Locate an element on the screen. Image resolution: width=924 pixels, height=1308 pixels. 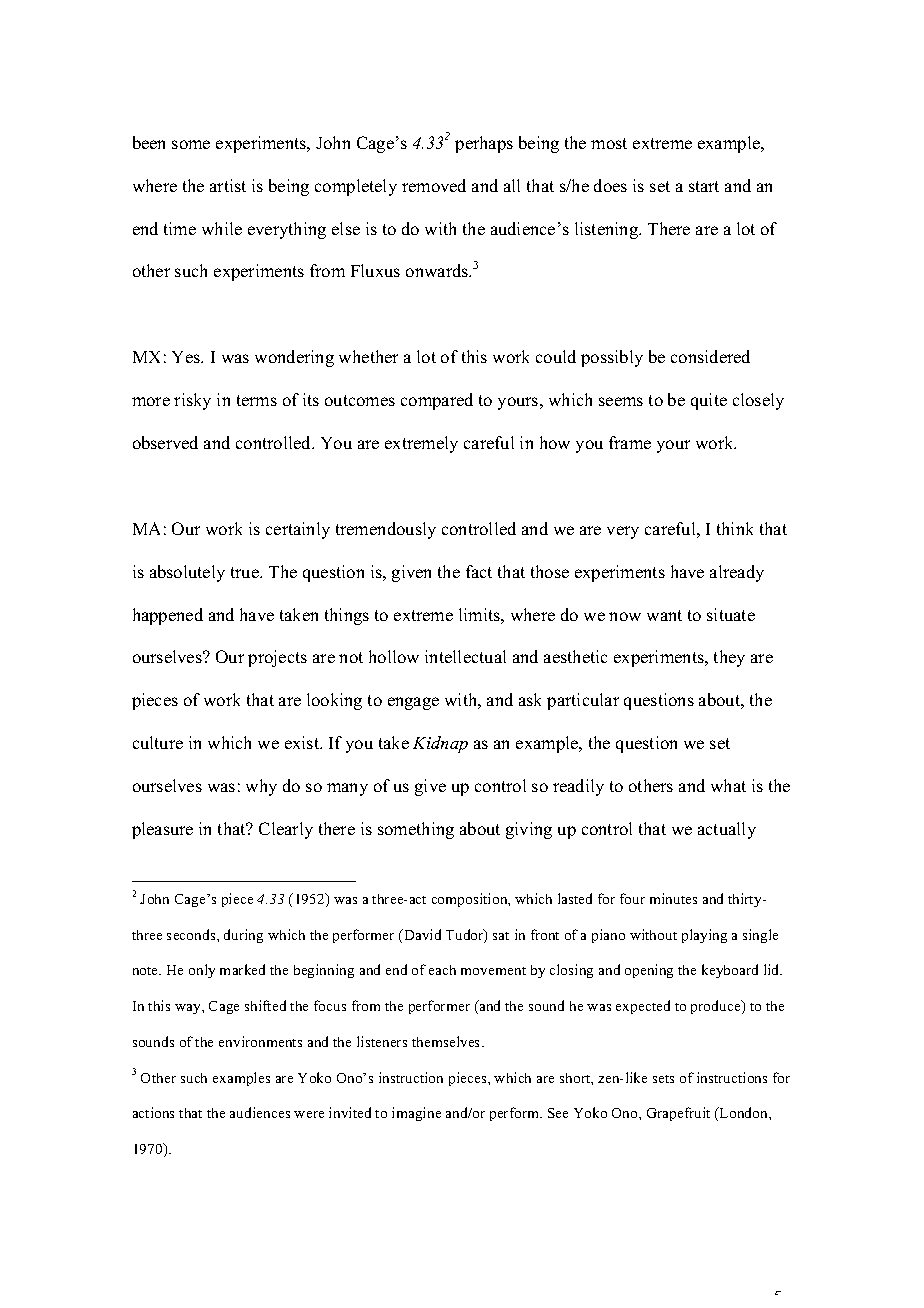
actually is located at coordinates (727, 830).
